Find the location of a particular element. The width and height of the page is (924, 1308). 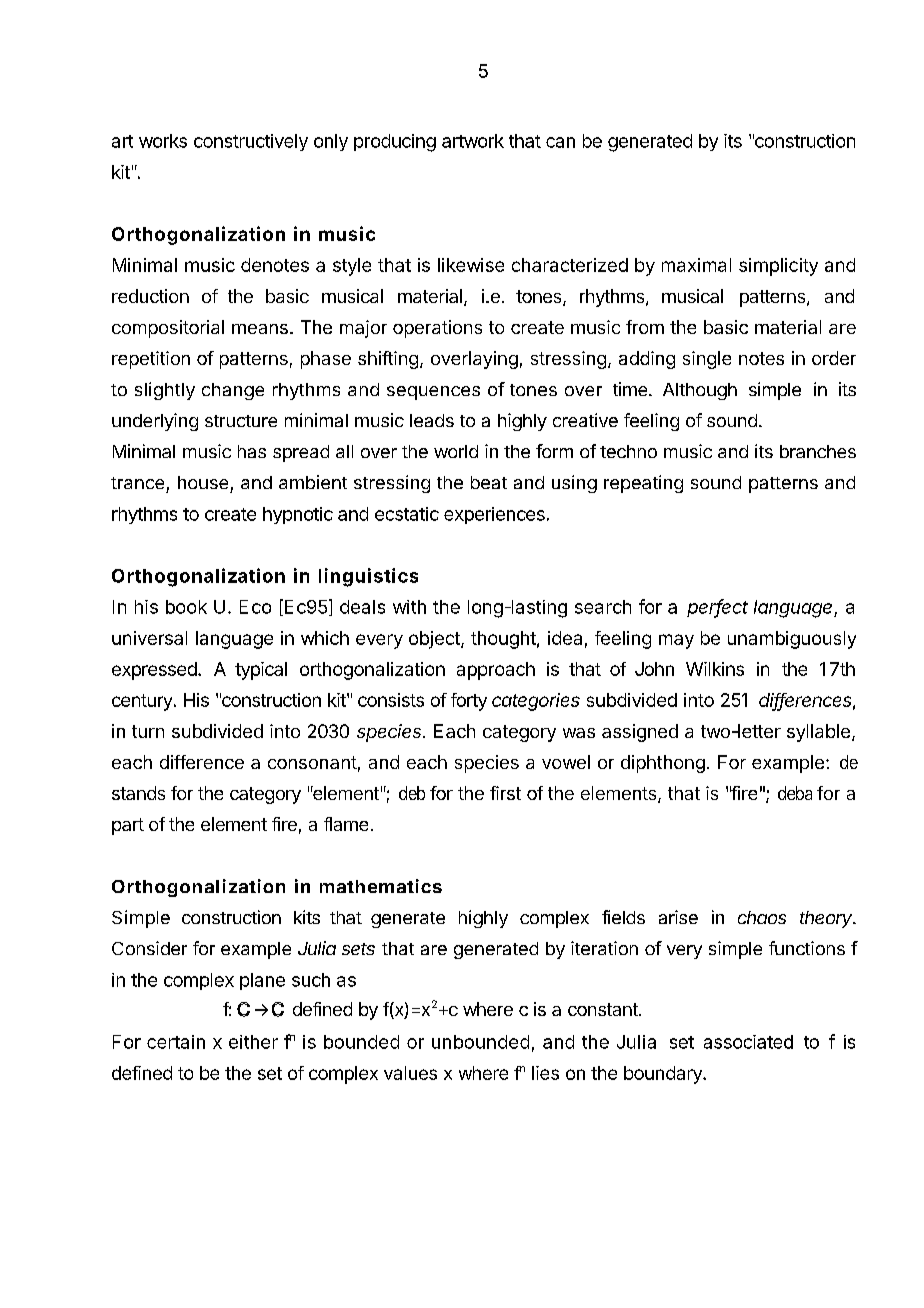

certain is located at coordinates (176, 1042).
